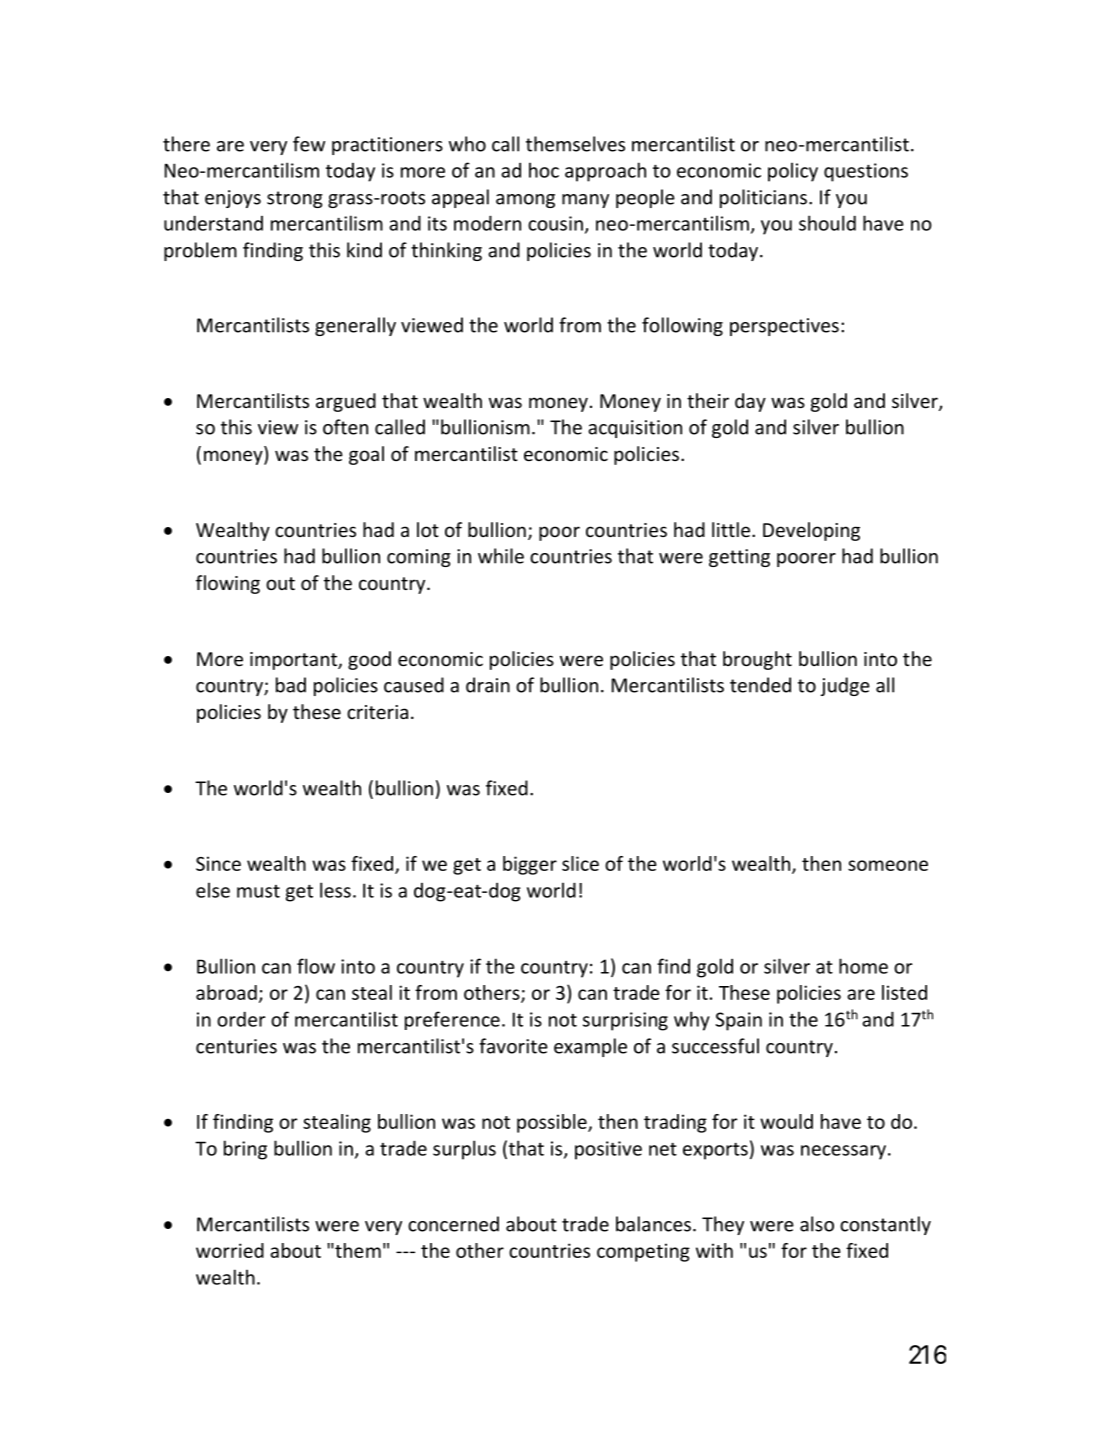  What do you see at coordinates (793, 172) in the image?
I see `policy` at bounding box center [793, 172].
